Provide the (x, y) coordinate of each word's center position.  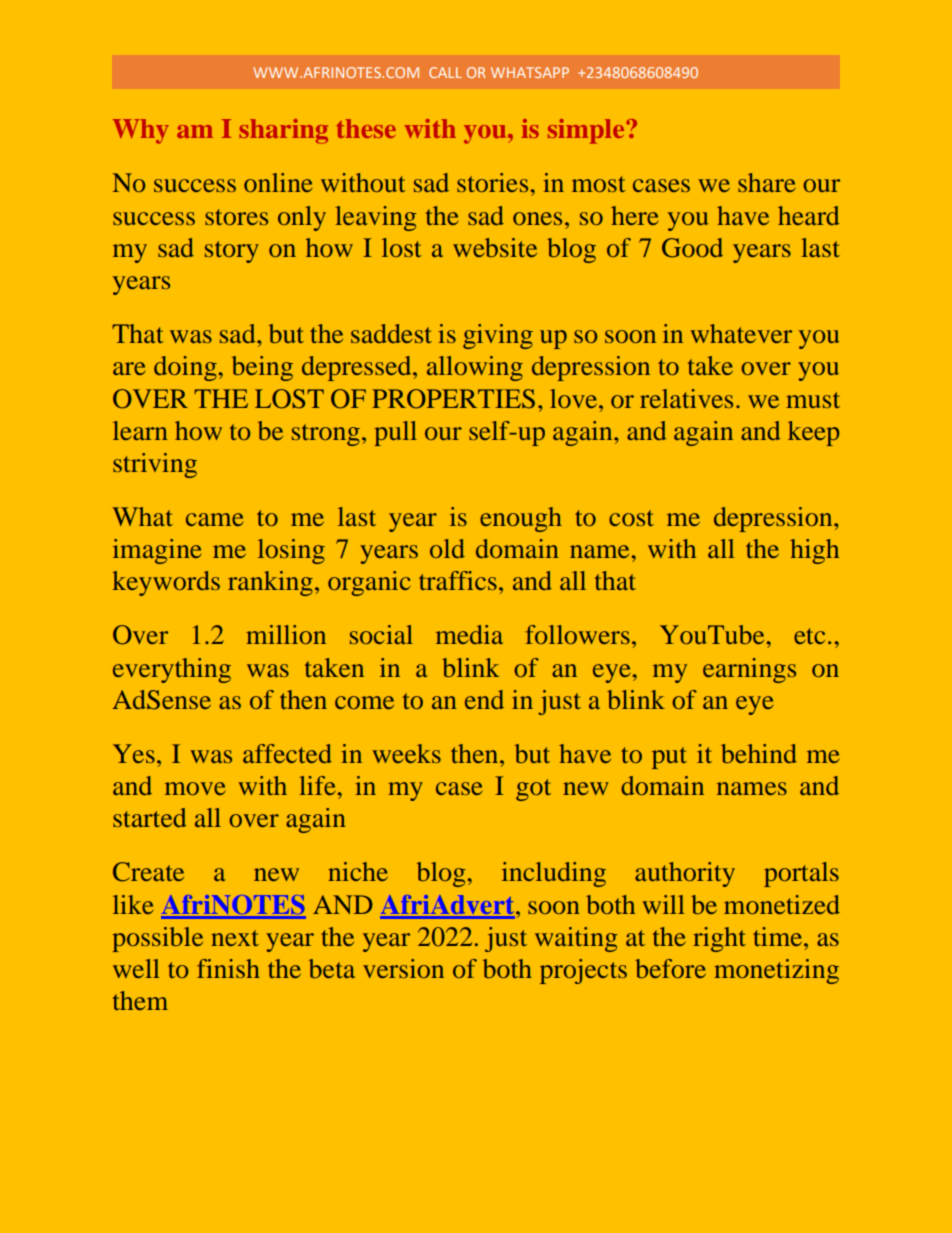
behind (759, 753)
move (195, 788)
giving (498, 336)
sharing (283, 131)
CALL (445, 72)
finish (228, 968)
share (767, 182)
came (215, 519)
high (814, 551)
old (447, 548)
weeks (407, 753)
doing (185, 368)
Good (692, 248)
